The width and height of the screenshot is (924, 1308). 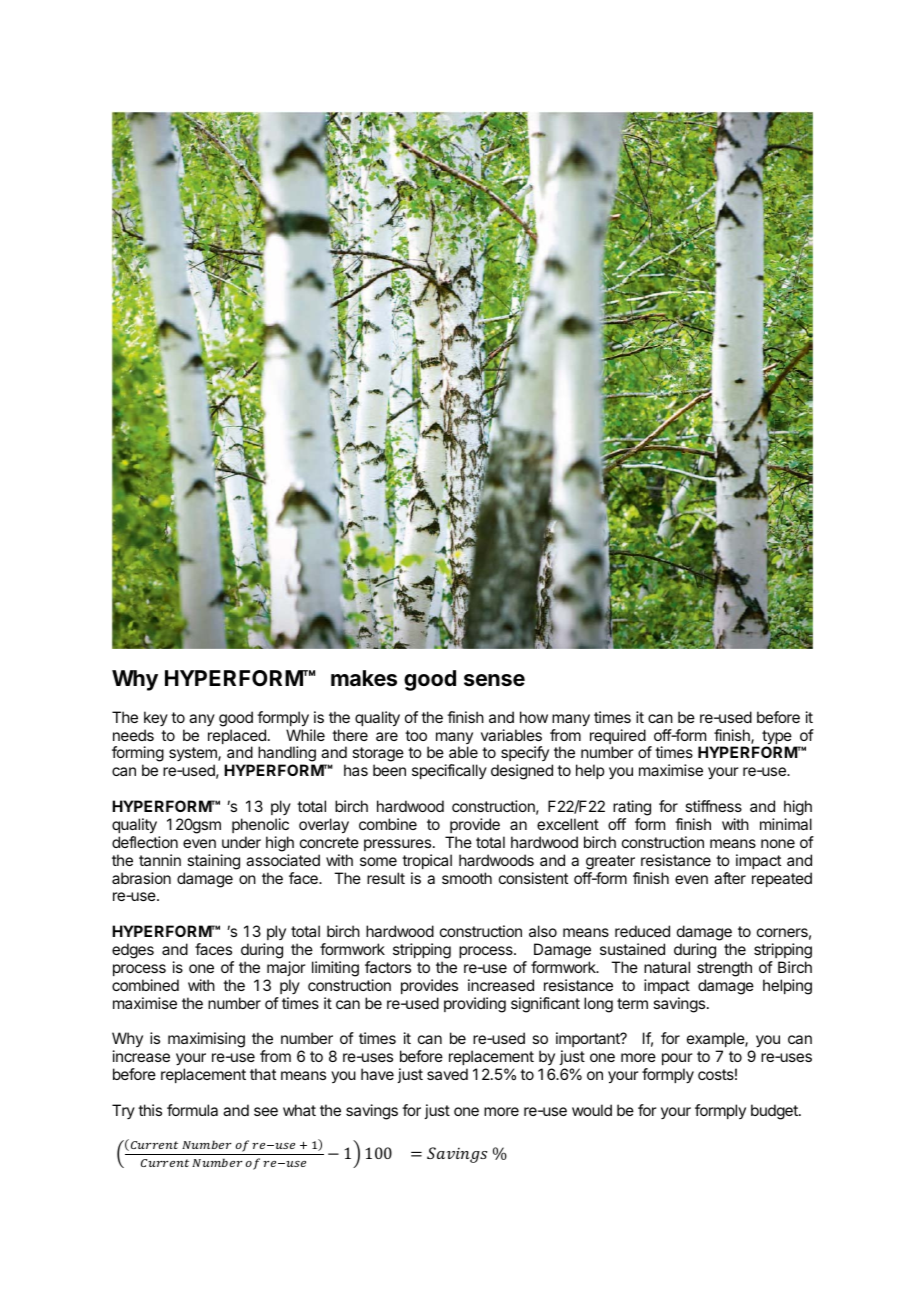 I want to click on pressures, so click(x=397, y=845).
